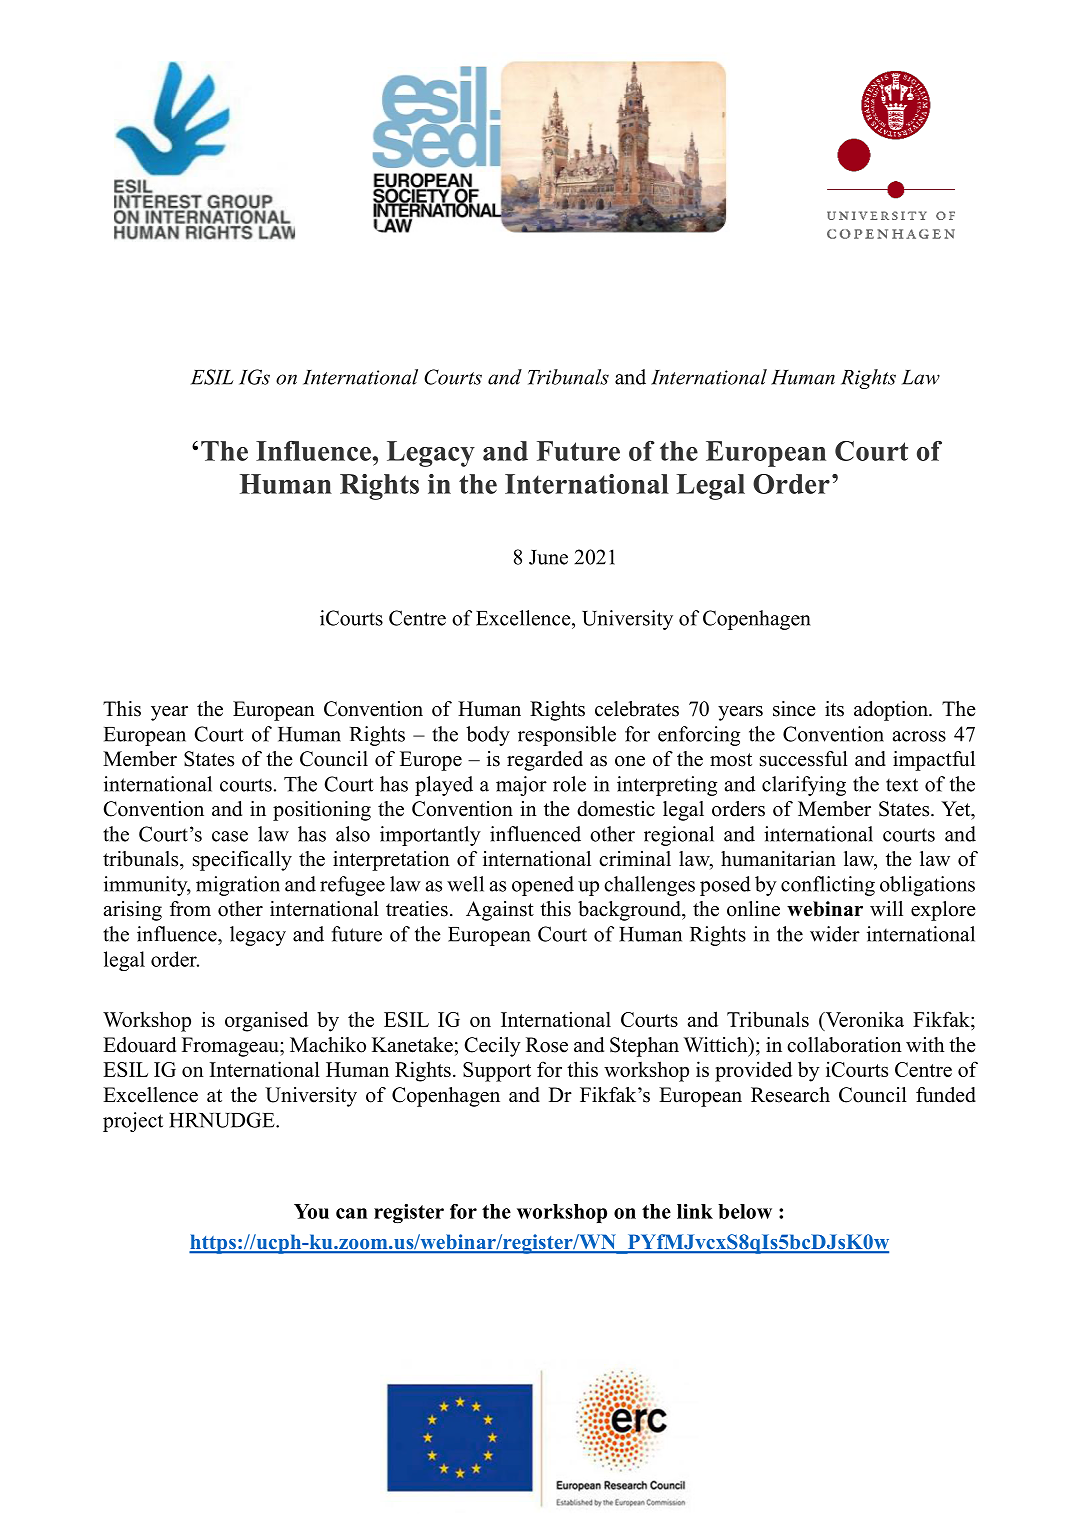 The height and width of the image is (1525, 1078). Describe the element at coordinates (637, 709) in the image. I see `celebrates` at that location.
